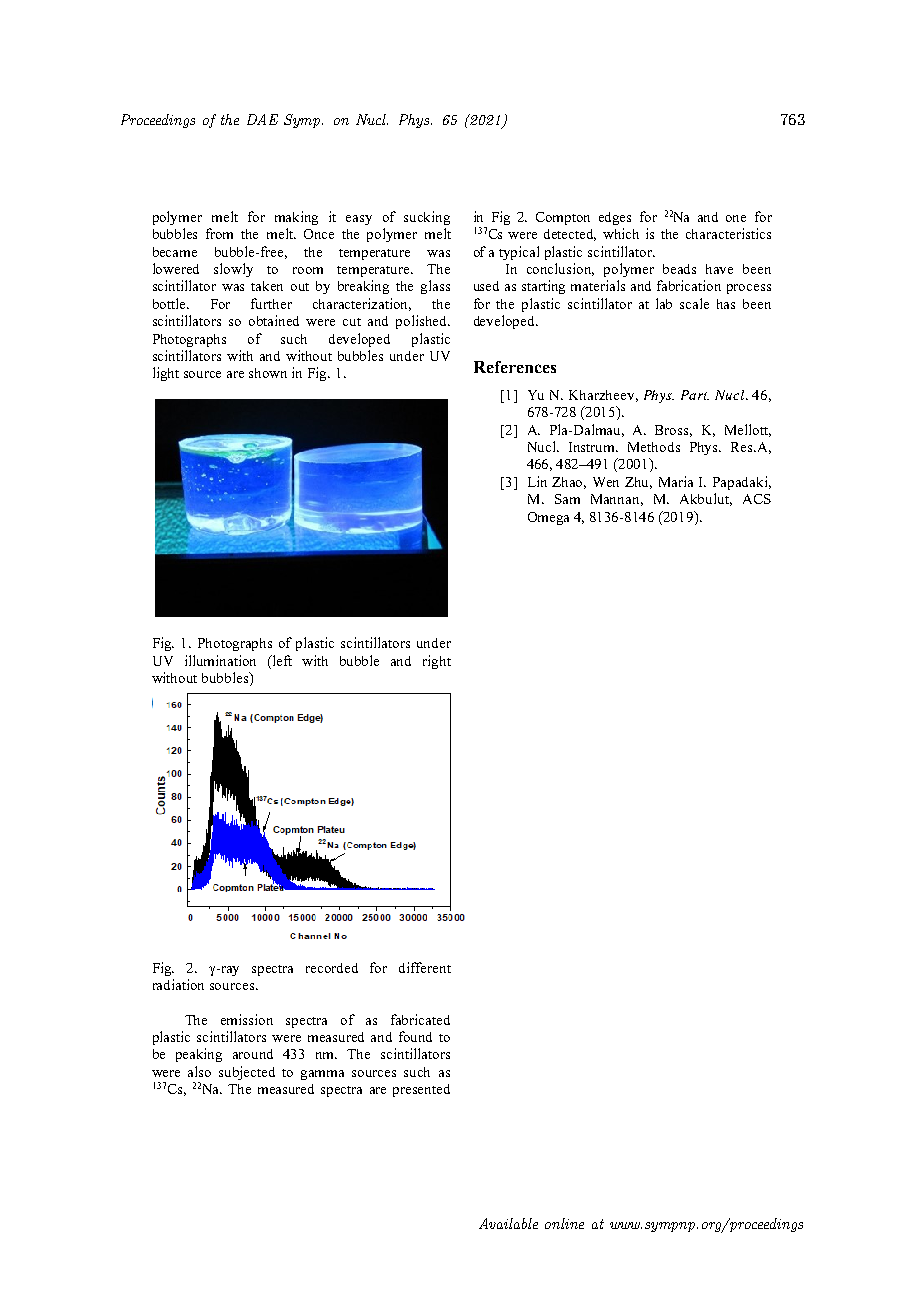  Describe the element at coordinates (420, 1019) in the page. I see `fabricated` at that location.
